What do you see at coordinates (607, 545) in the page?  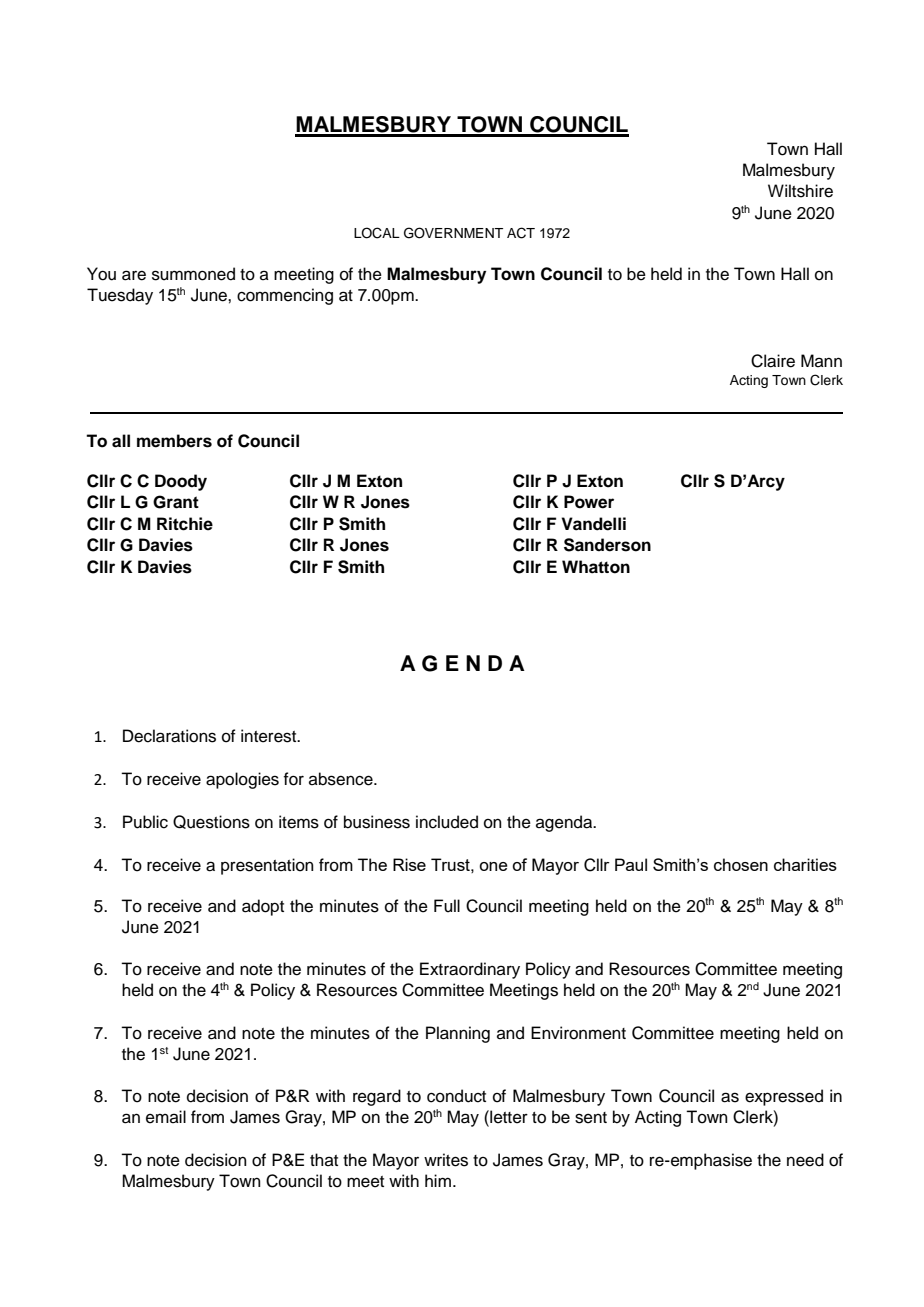 I see `Sanderson` at bounding box center [607, 545].
